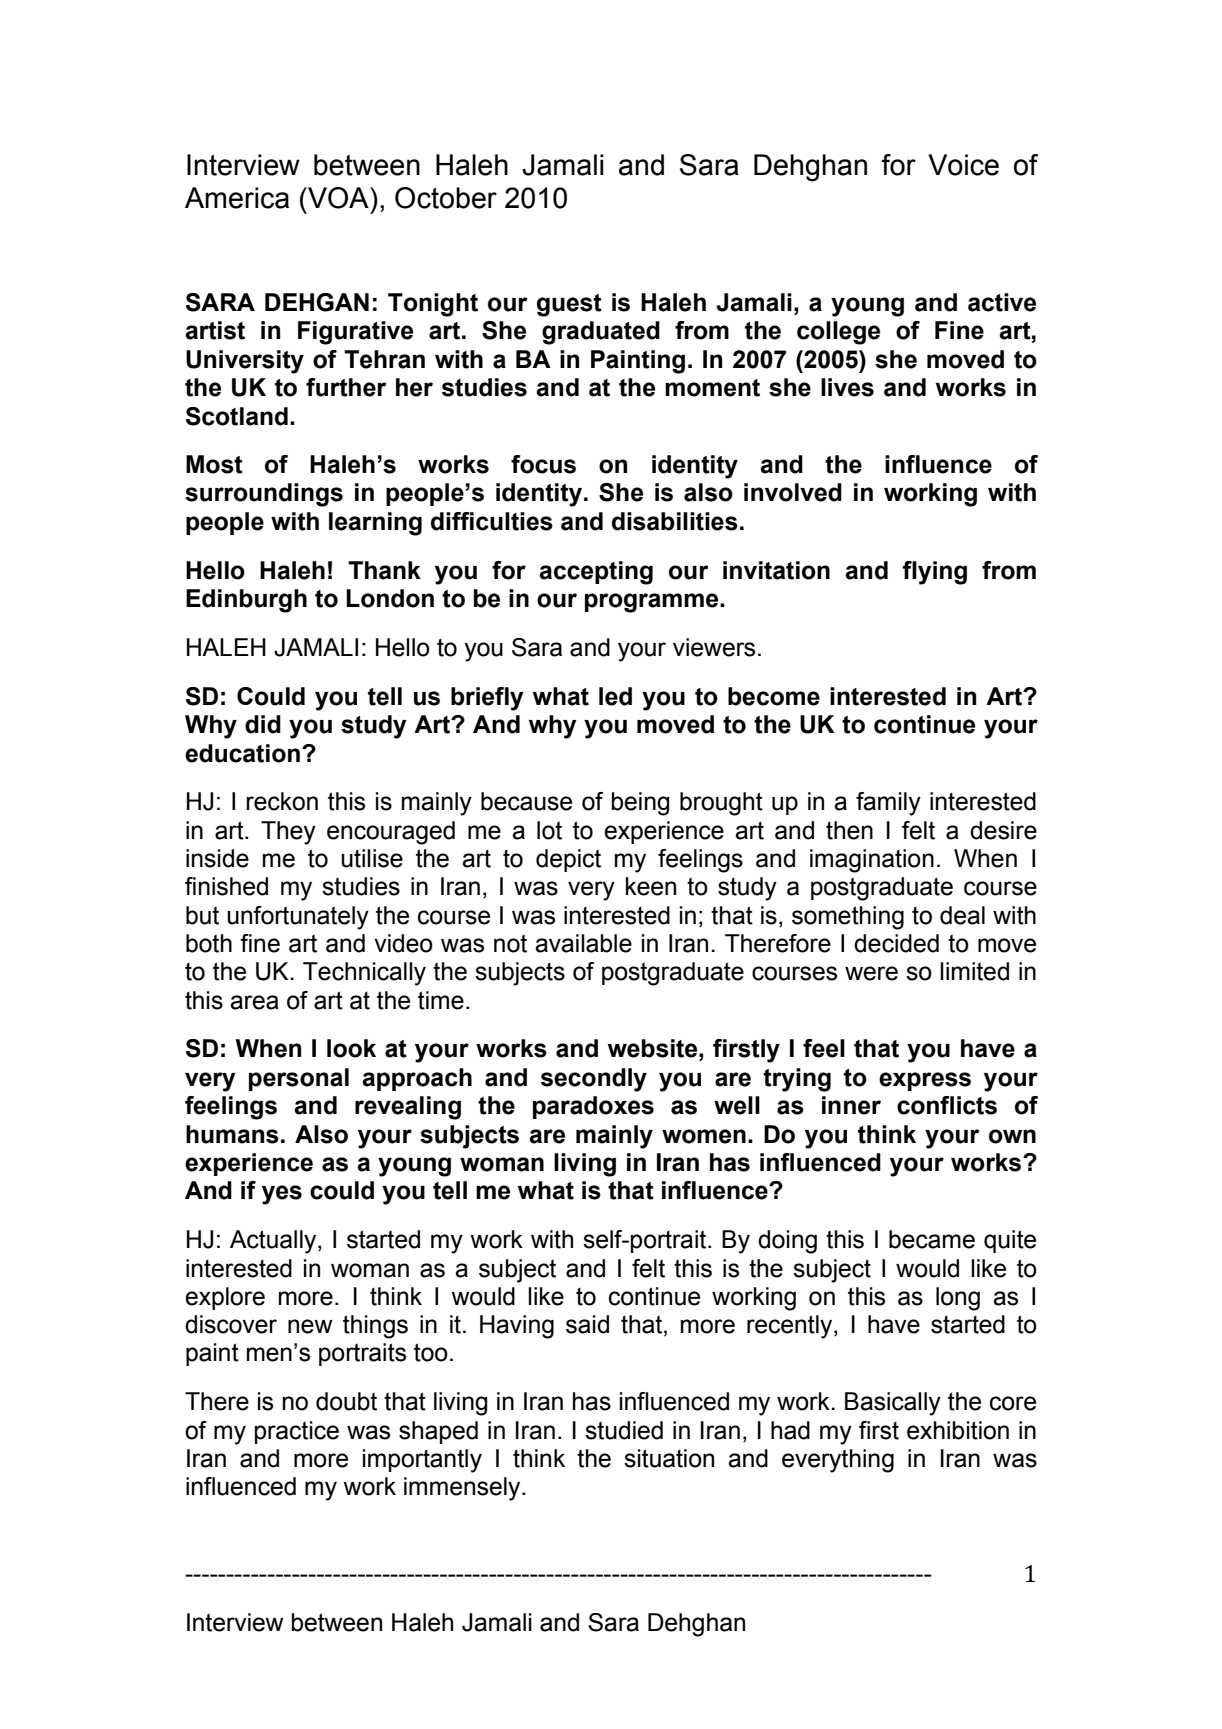  What do you see at coordinates (297, 1432) in the screenshot?
I see `practice` at bounding box center [297, 1432].
